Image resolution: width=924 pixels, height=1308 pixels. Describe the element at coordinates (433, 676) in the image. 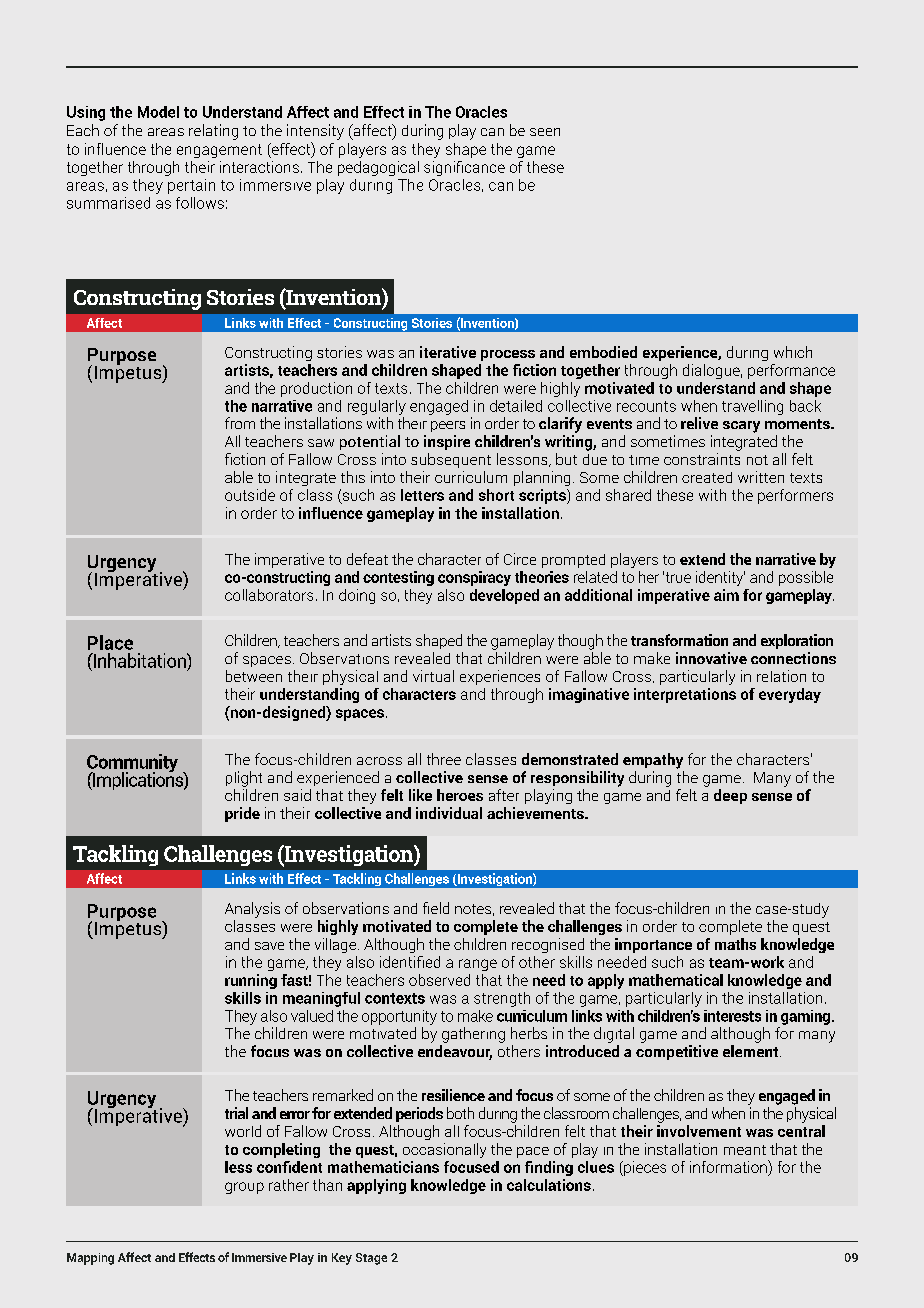

I see `virtual` at that location.
